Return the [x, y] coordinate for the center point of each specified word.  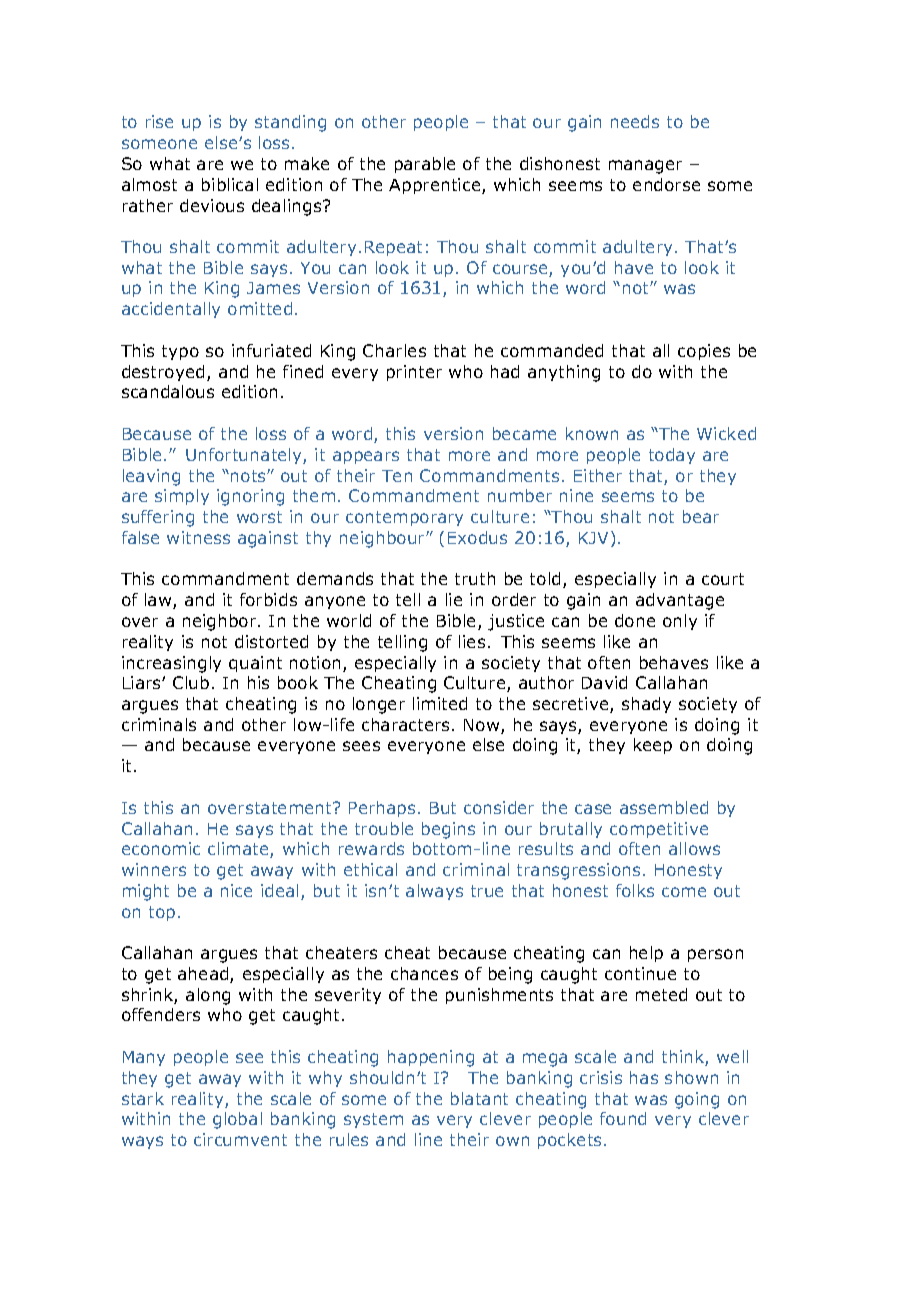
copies [704, 352]
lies [472, 641]
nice [236, 890]
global [237, 1120]
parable [425, 165]
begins [448, 830]
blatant [479, 1098]
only [680, 622]
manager [645, 167]
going [697, 1100]
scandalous [168, 391]
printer [414, 373]
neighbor [221, 622]
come [684, 892]
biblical [230, 184]
